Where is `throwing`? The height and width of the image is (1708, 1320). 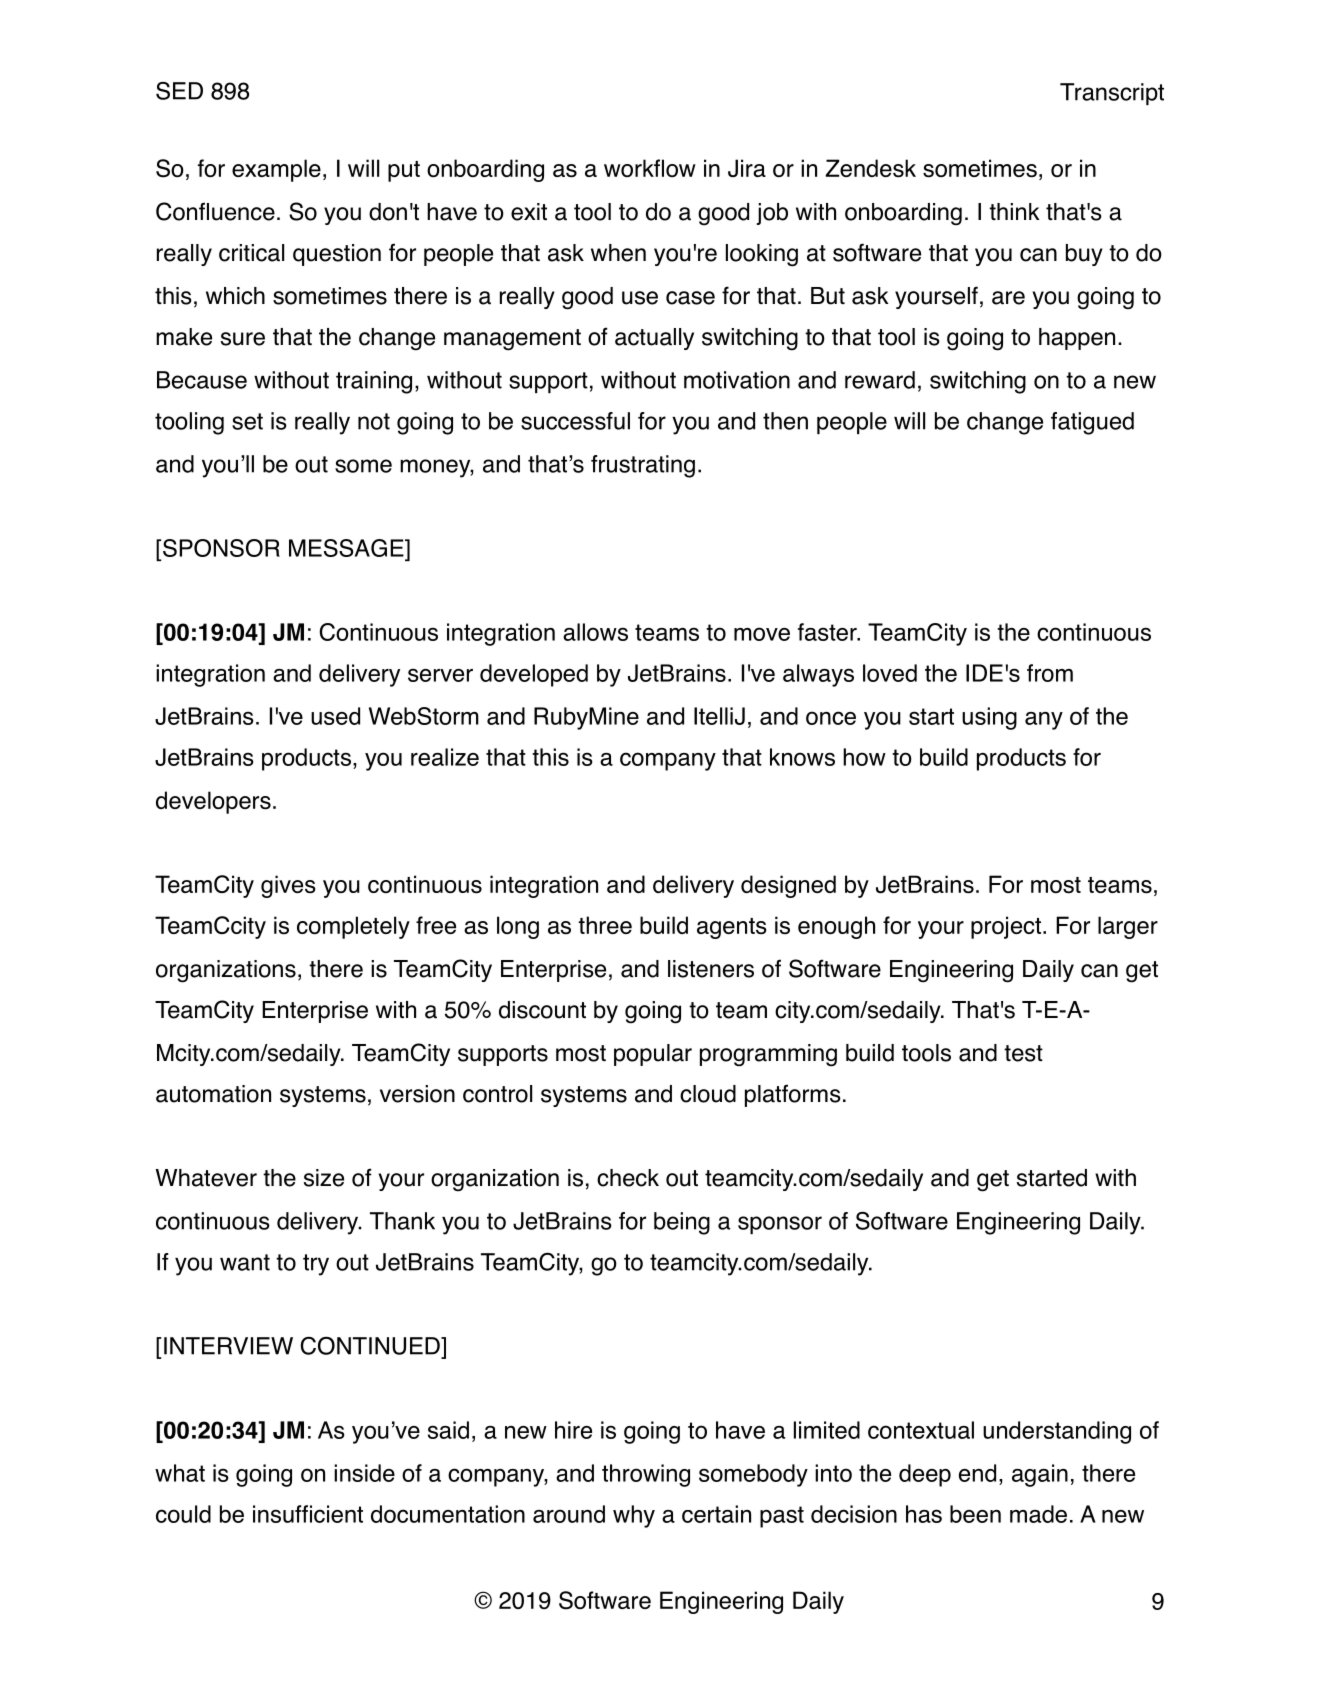 throwing is located at coordinates (646, 1475).
